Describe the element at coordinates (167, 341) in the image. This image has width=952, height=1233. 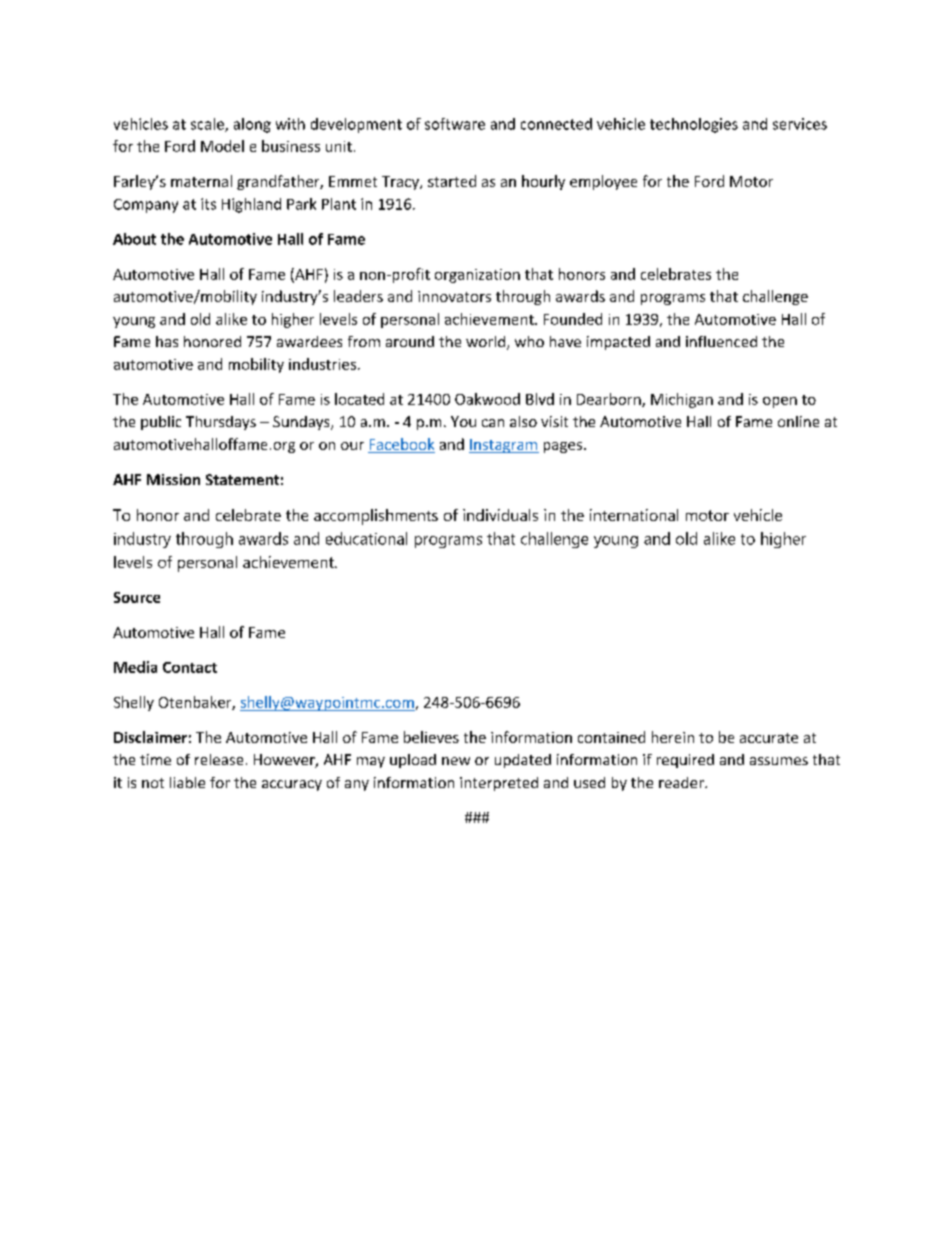
I see `has` at that location.
